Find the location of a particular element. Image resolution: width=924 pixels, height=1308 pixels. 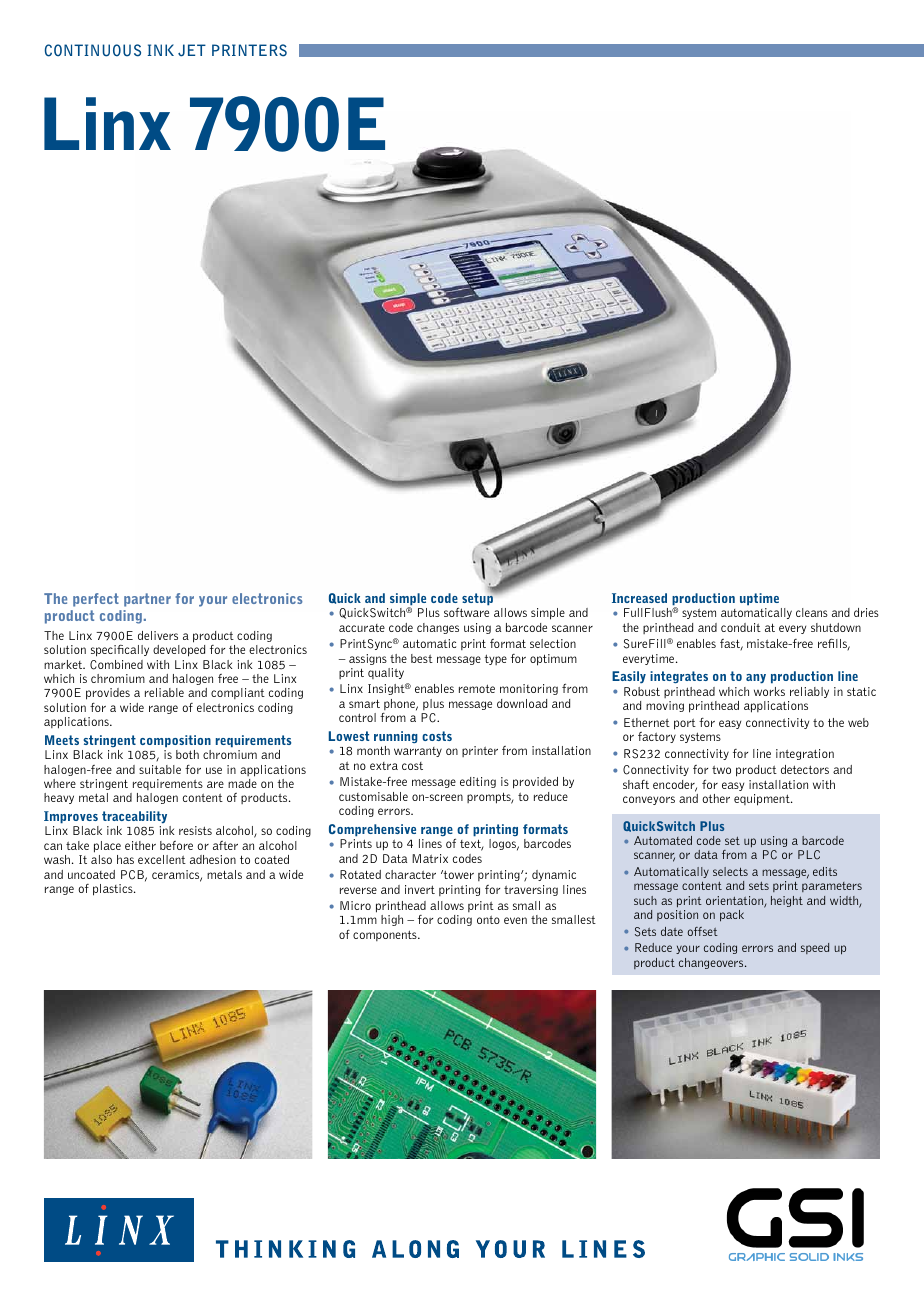

partner is located at coordinates (147, 600).
